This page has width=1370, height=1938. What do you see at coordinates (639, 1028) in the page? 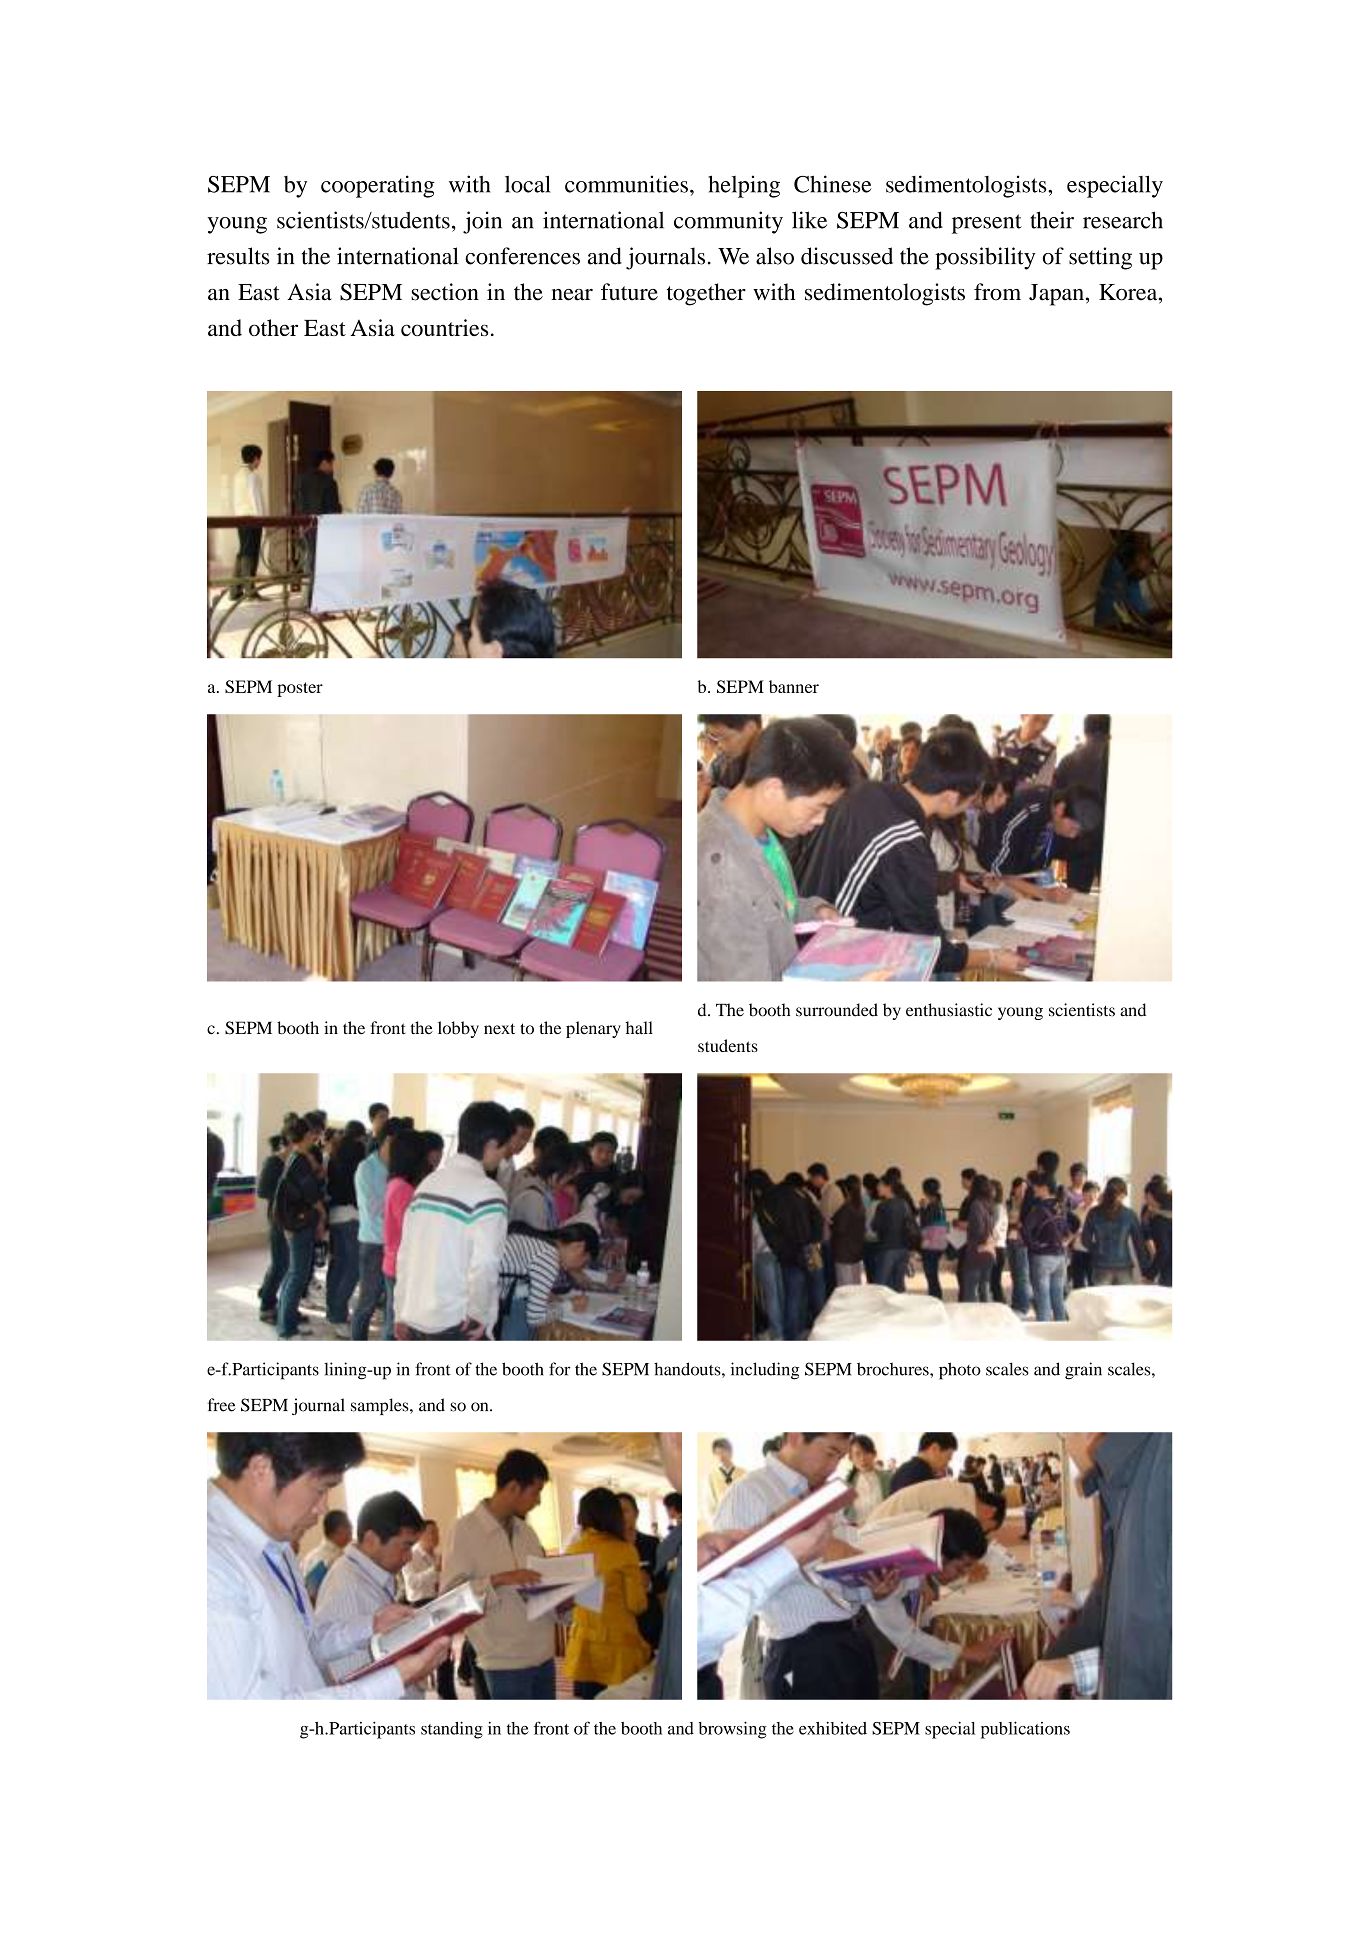
I see `hall` at bounding box center [639, 1028].
